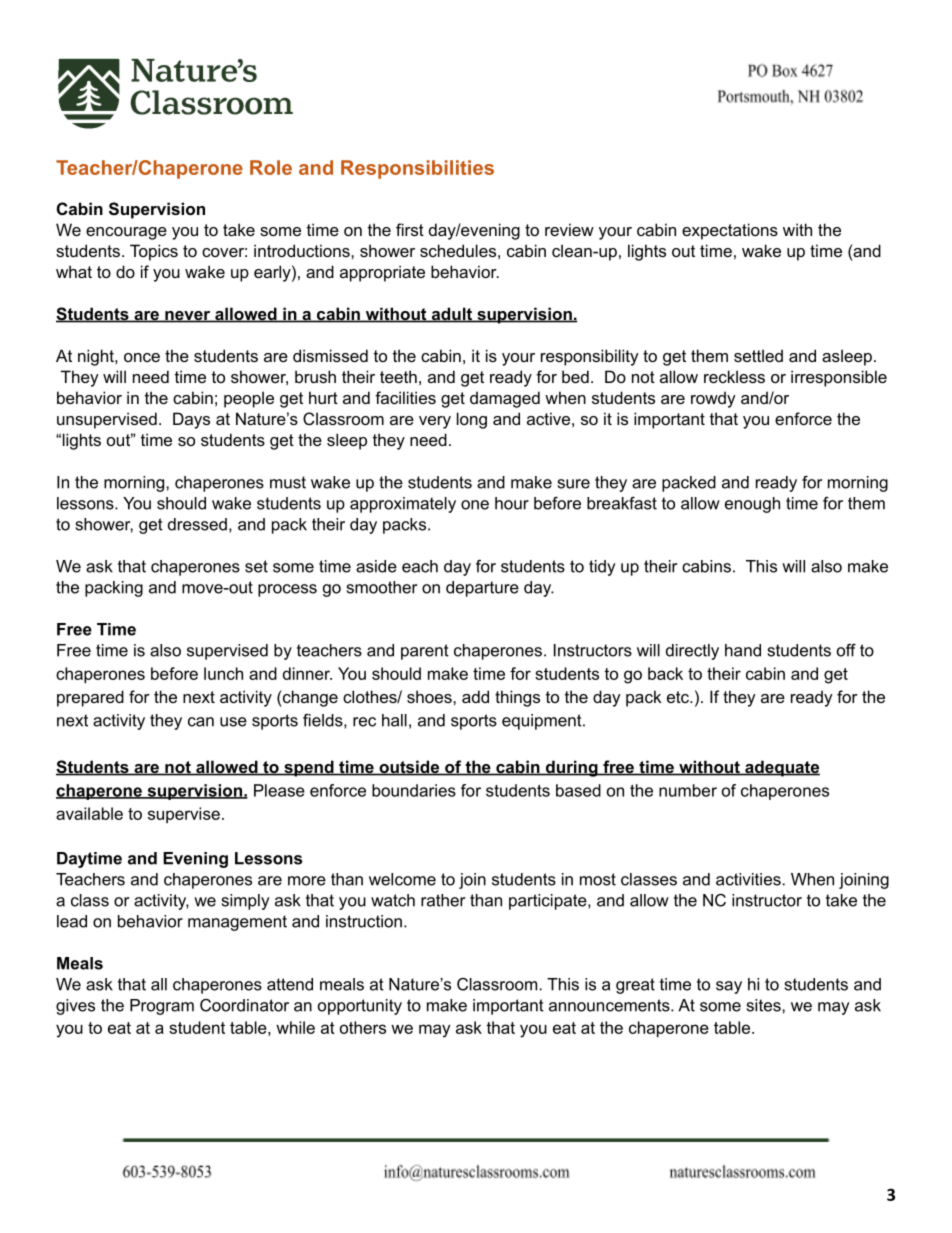 Image resolution: width=952 pixels, height=1233 pixels. What do you see at coordinates (126, 233) in the screenshot?
I see `encourage` at bounding box center [126, 233].
